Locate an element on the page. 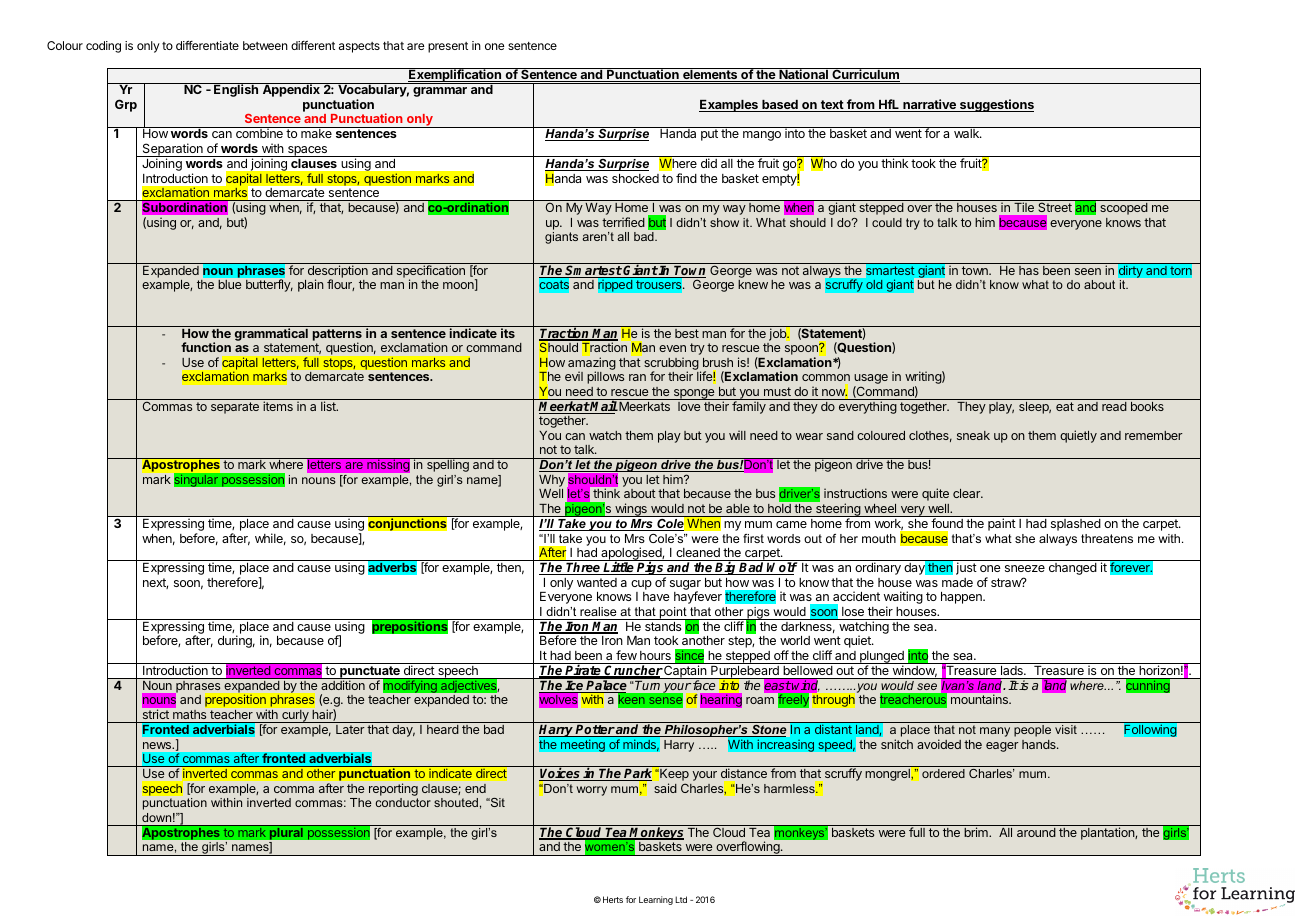 The height and width of the image is (924, 1308). suggestions is located at coordinates (996, 105).
